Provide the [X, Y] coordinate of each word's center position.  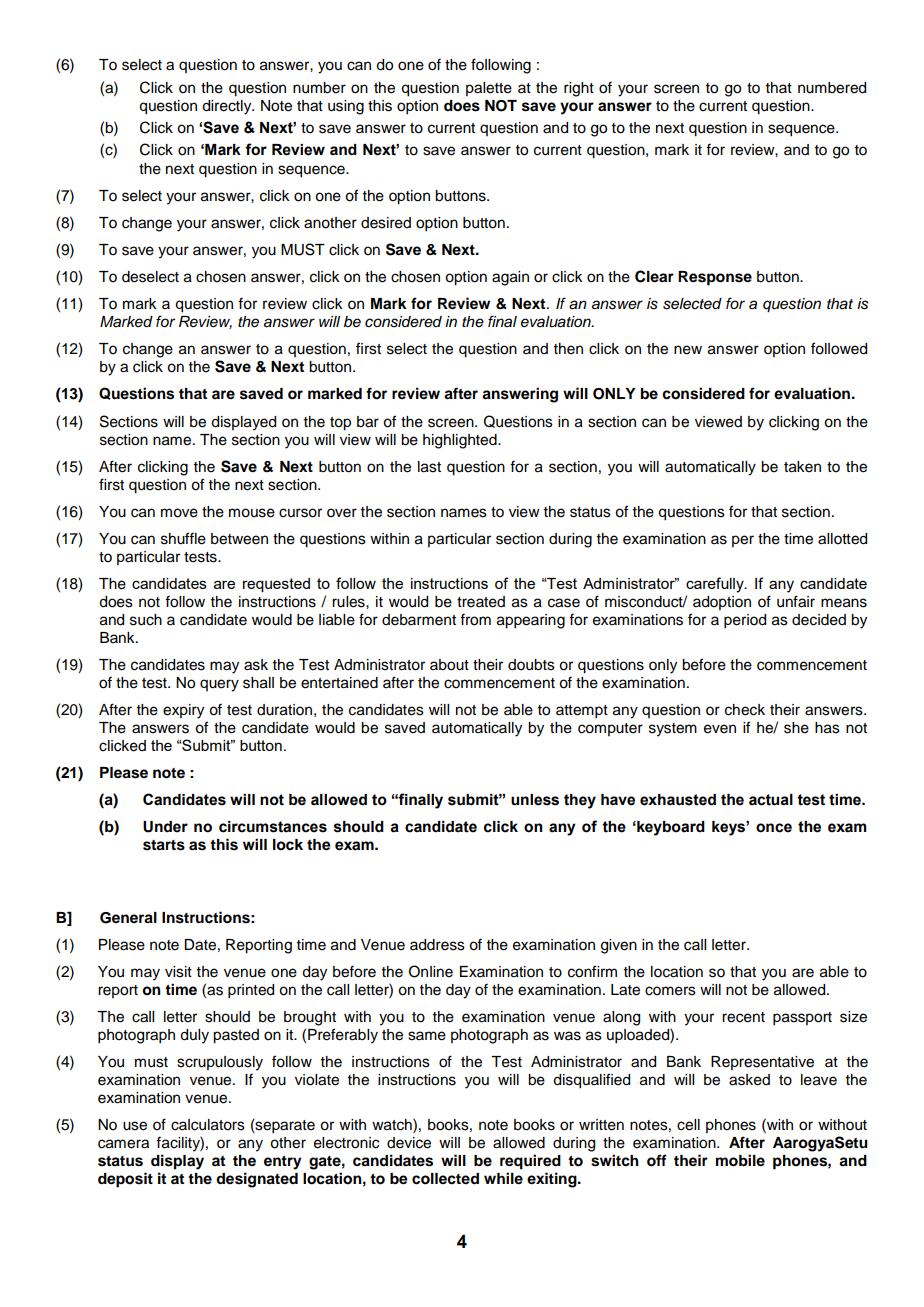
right [579, 89]
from [475, 619]
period [745, 621]
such [146, 620]
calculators [208, 1125]
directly [228, 107]
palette [489, 89]
